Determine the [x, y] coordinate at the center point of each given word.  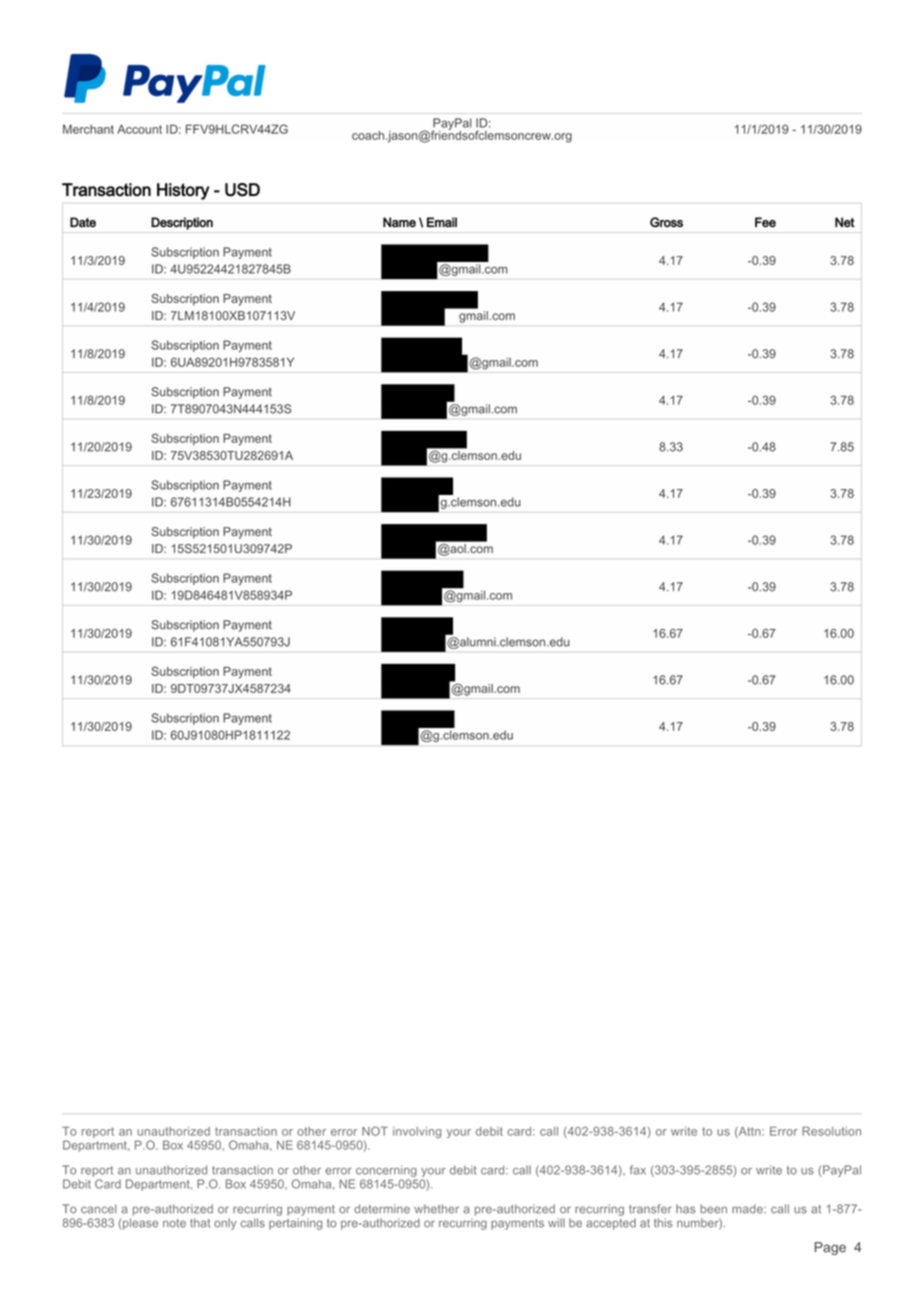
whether [436, 1209]
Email [442, 222]
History [183, 191]
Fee [765, 222]
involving [417, 1132]
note [174, 1223]
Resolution [831, 1131]
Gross [666, 222]
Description [182, 223]
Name [399, 222]
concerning [386, 1171]
